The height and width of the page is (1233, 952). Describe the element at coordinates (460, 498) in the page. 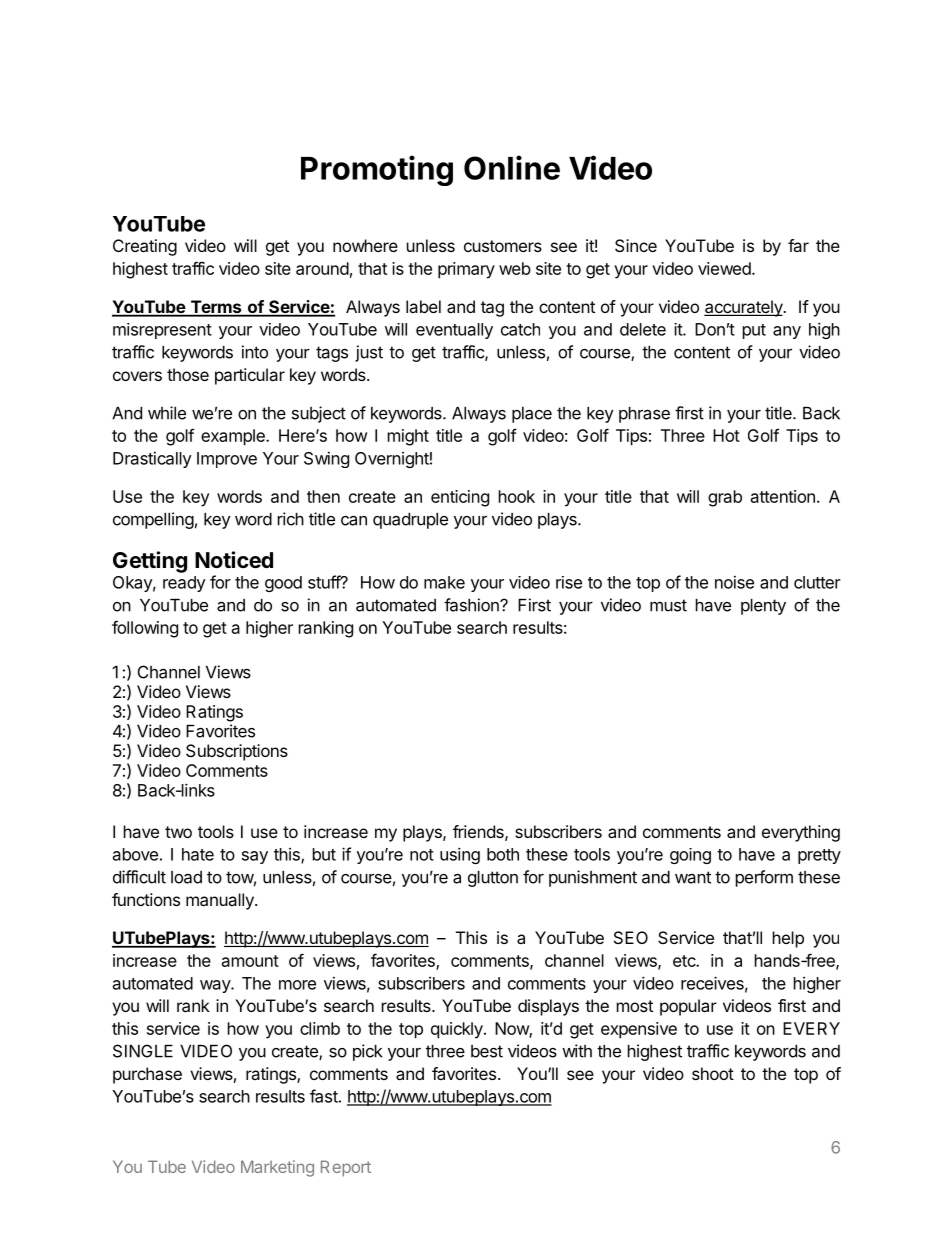

I see `enticing` at that location.
